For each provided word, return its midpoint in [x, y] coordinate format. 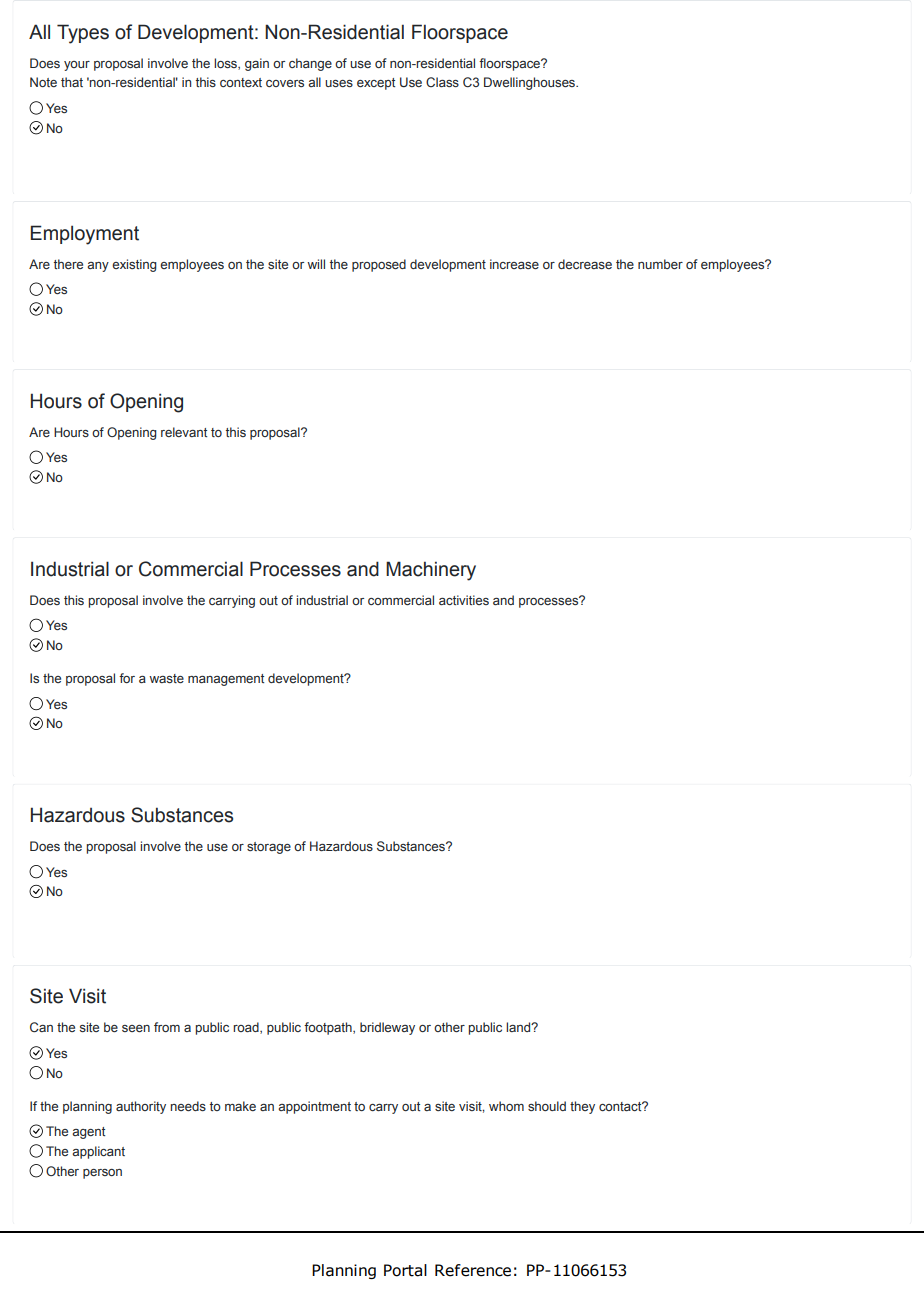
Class [442, 82]
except [376, 84]
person [102, 1174]
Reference [473, 1270]
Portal [405, 1270]
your [77, 66]
